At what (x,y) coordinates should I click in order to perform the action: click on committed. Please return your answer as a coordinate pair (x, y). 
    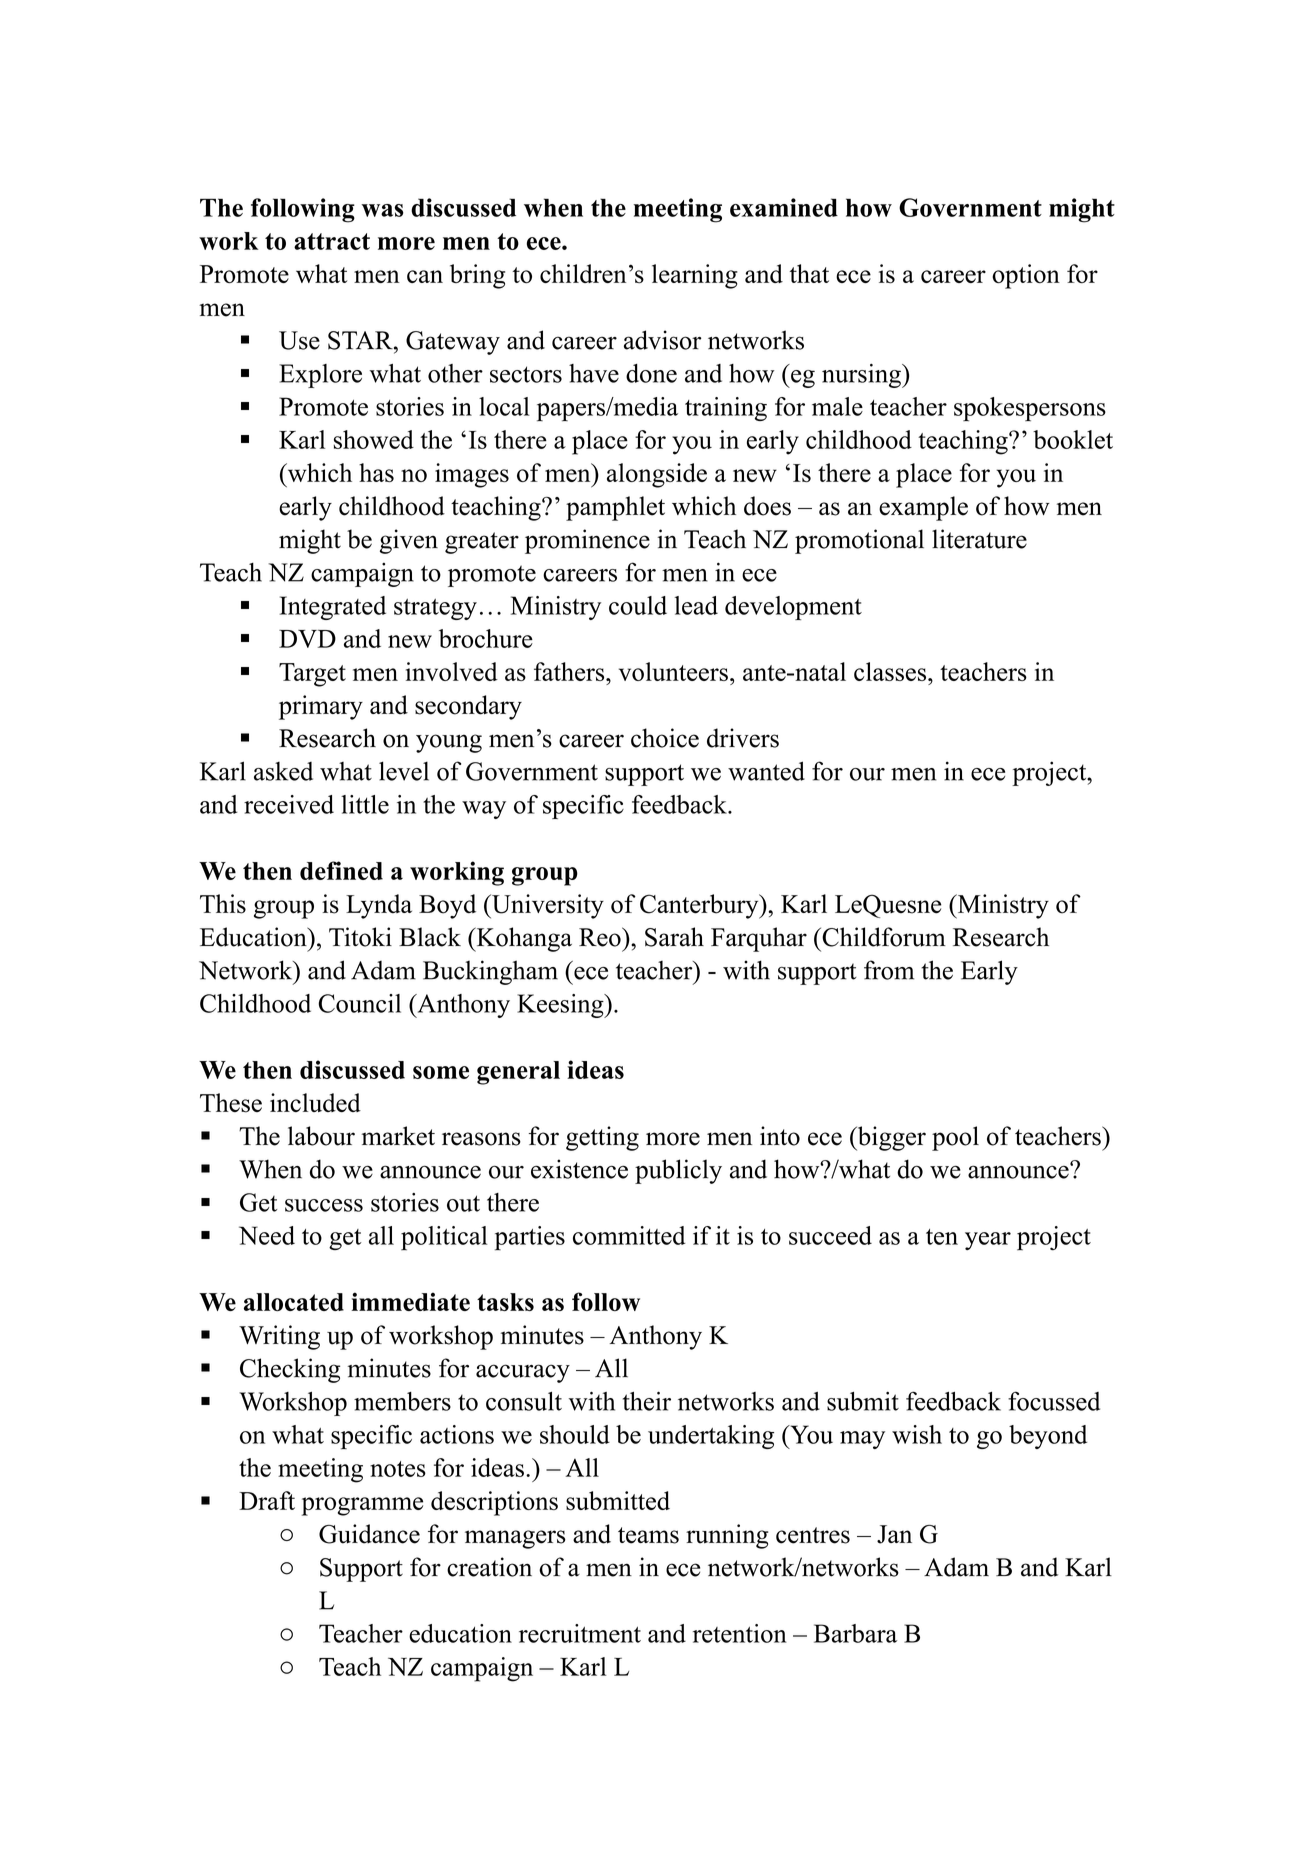
    Looking at the image, I should click on (629, 1235).
